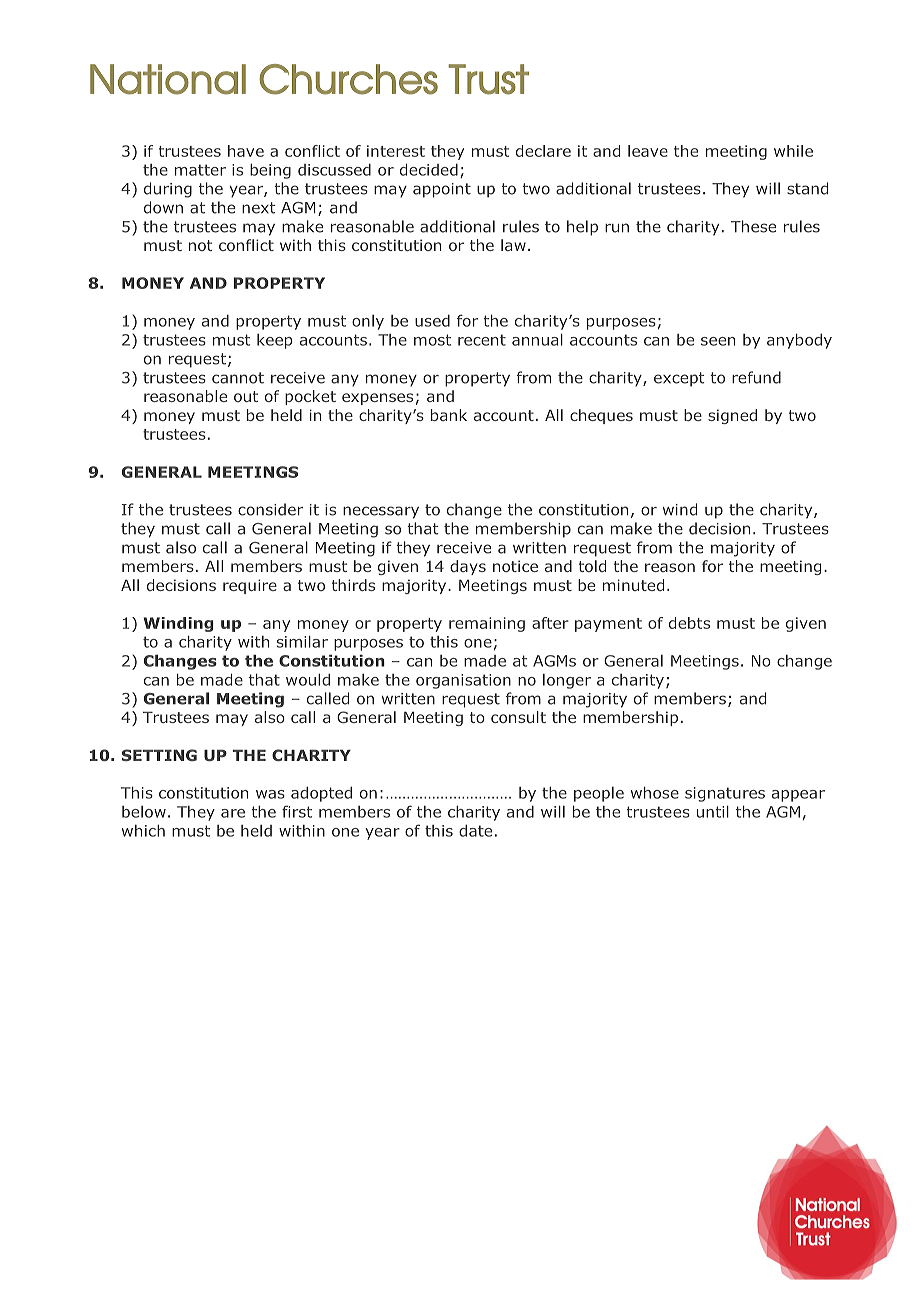 Image resolution: width=924 pixels, height=1308 pixels. I want to click on National, so click(168, 79).
